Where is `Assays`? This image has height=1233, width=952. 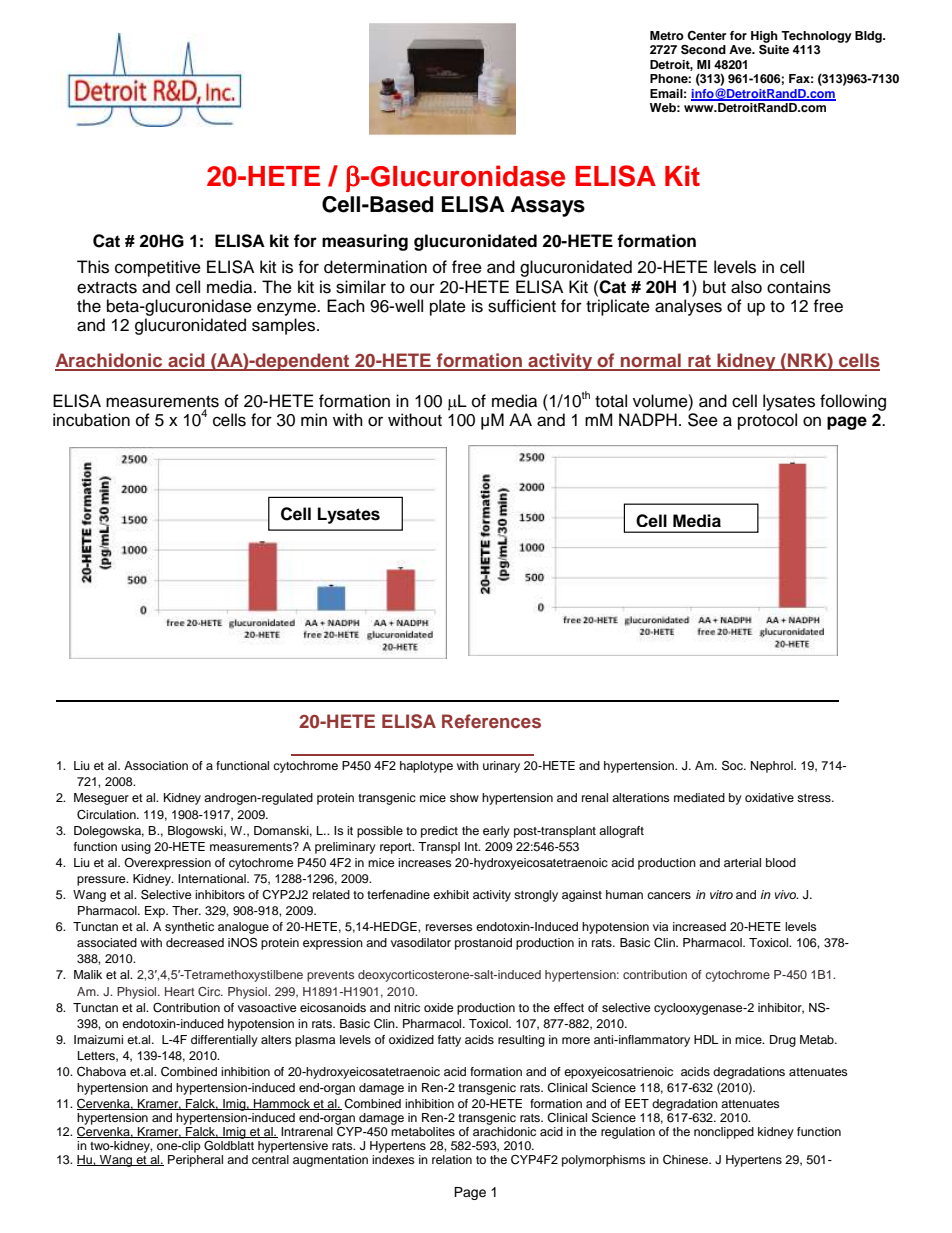 Assays is located at coordinates (548, 206).
